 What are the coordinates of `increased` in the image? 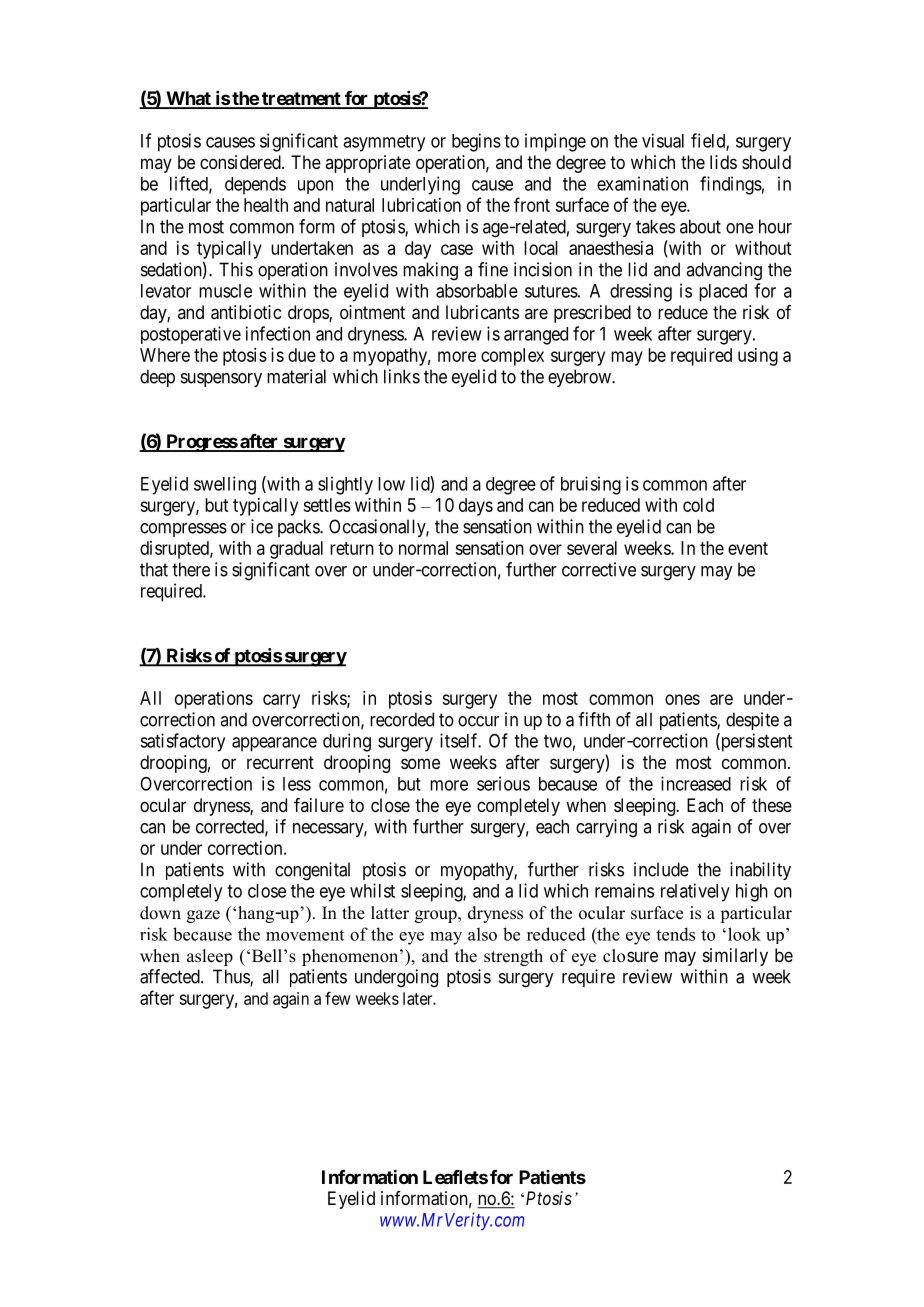 It's located at (696, 783).
